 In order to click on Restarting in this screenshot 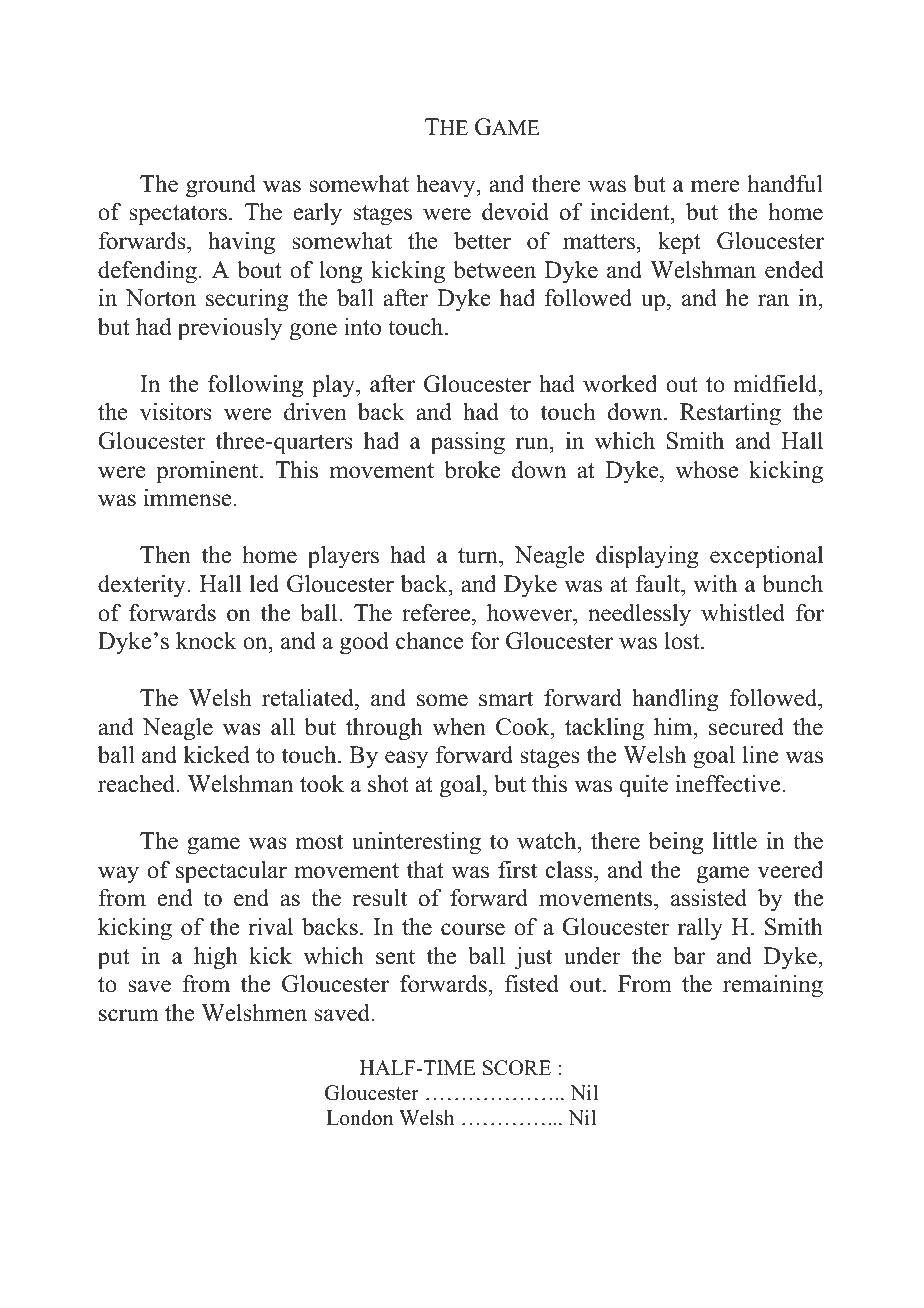, I will do `click(730, 414)`.
